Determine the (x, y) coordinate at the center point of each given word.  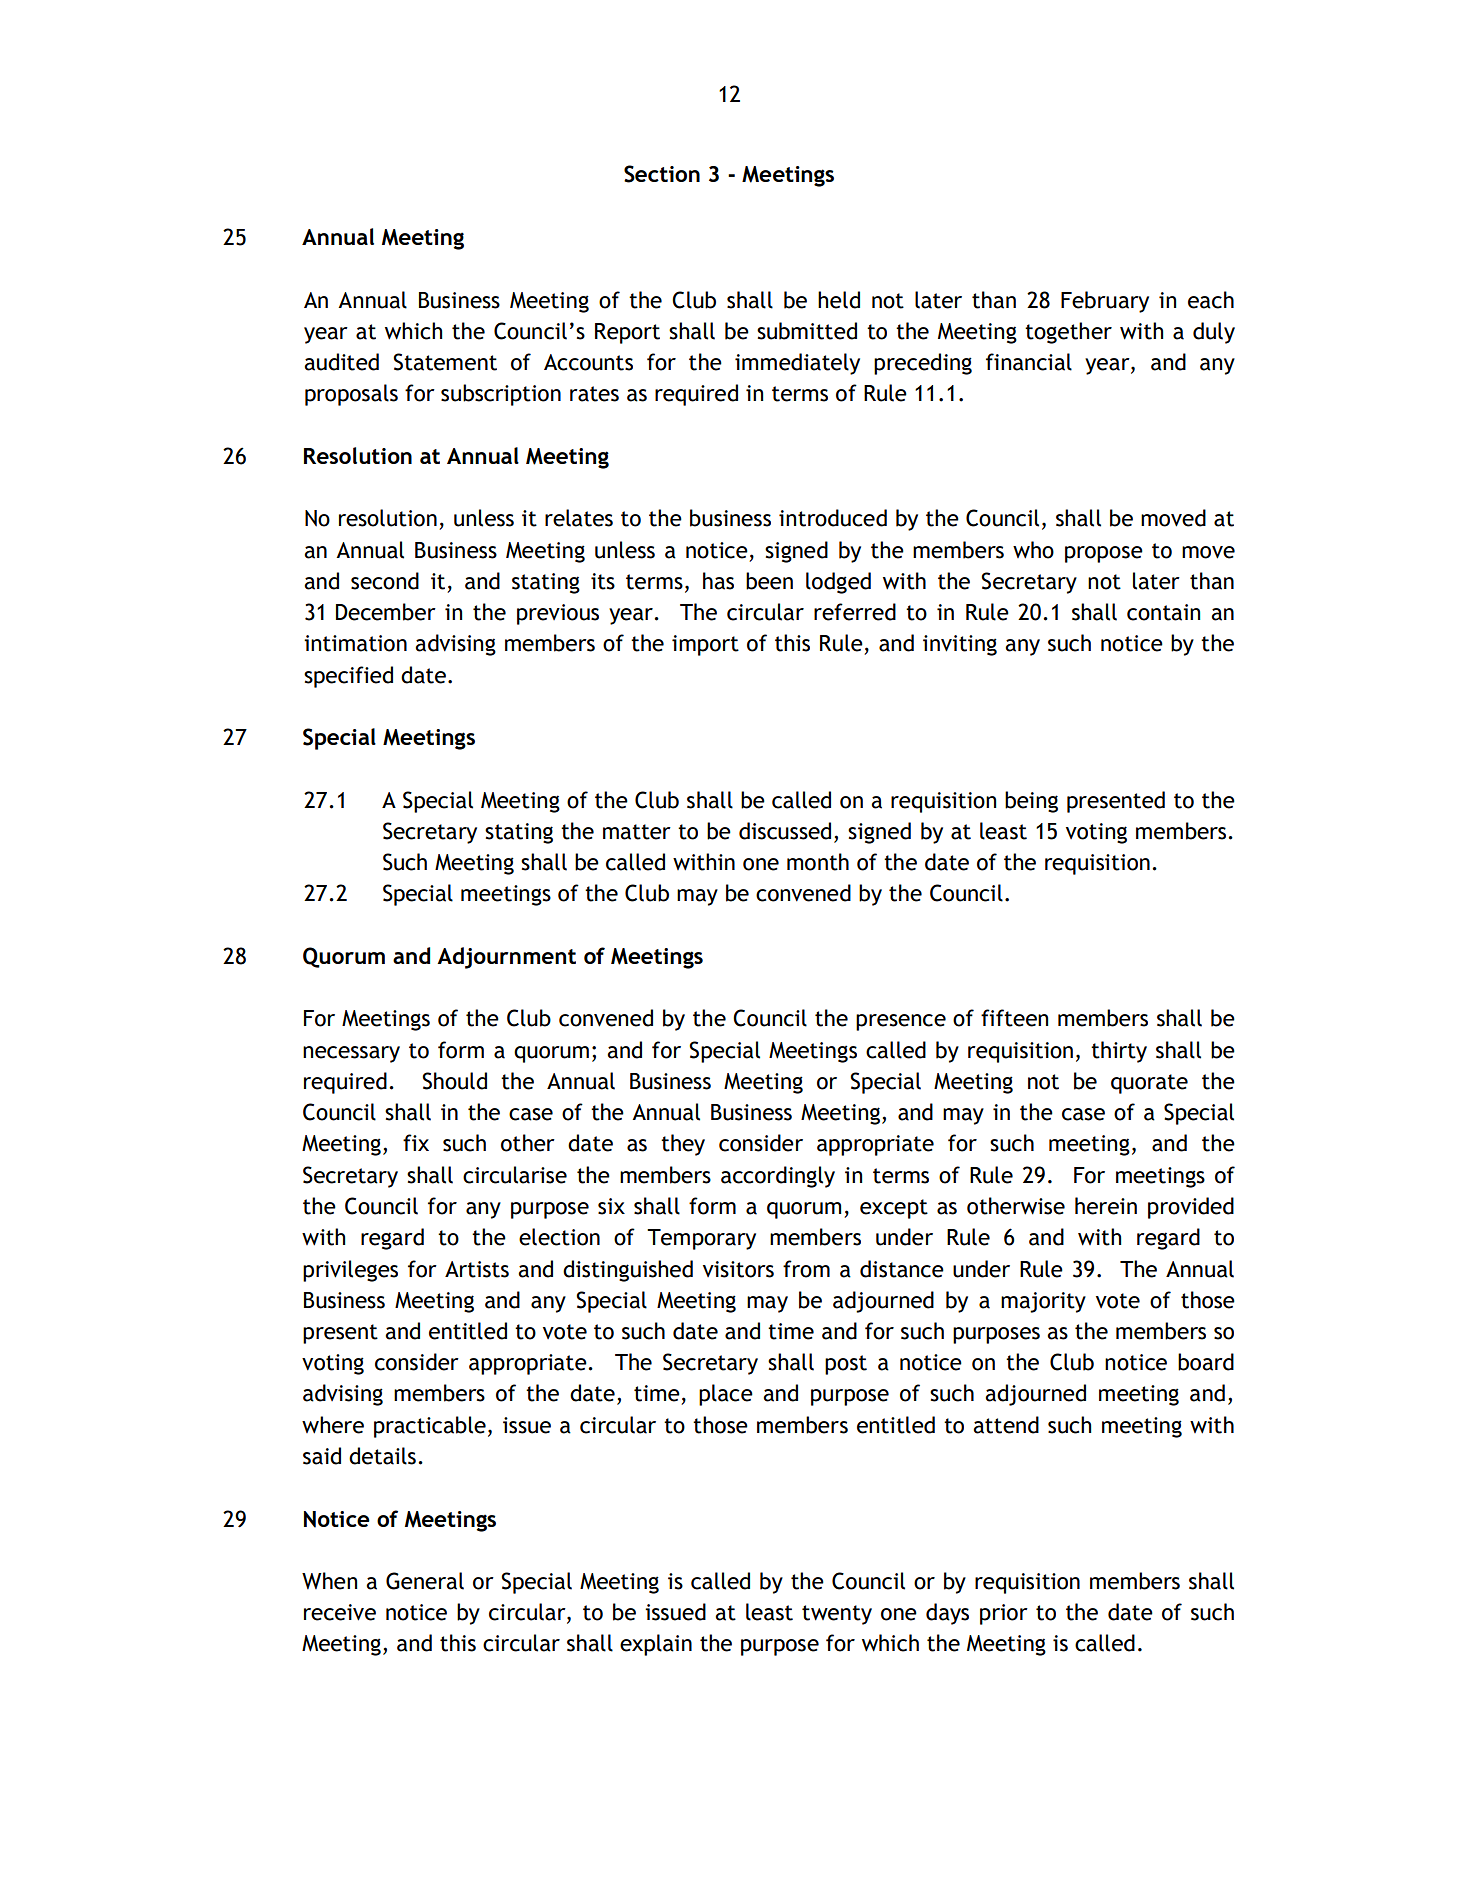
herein (1106, 1206)
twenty (837, 1615)
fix (416, 1142)
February (1105, 302)
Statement (445, 362)
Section (662, 174)
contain (1163, 612)
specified (348, 677)
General (425, 1581)
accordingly (778, 1177)
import (705, 645)
